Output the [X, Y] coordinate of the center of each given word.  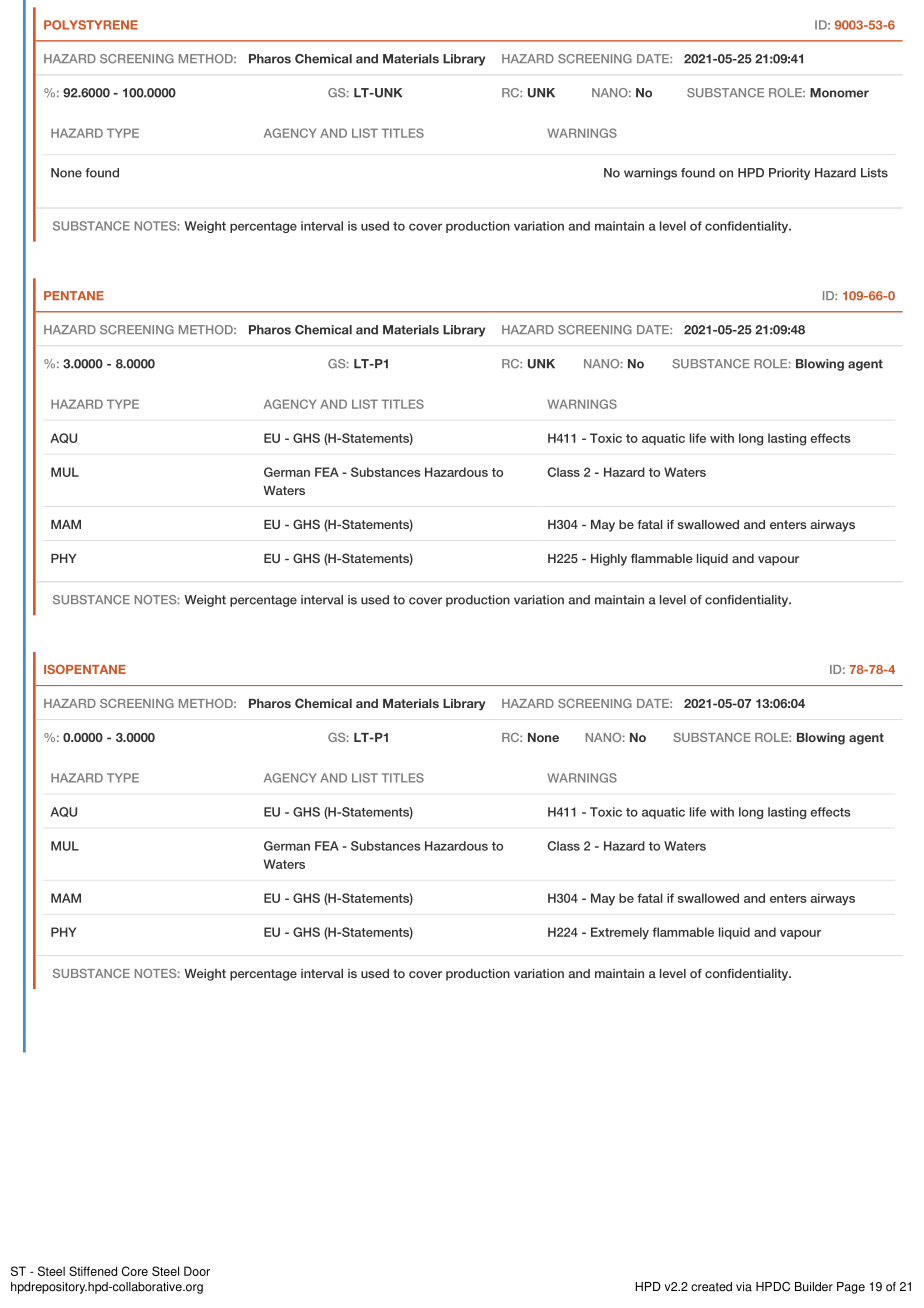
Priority [789, 174]
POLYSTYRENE [91, 25]
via [744, 1287]
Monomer [839, 93]
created [711, 1287]
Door [197, 1271]
